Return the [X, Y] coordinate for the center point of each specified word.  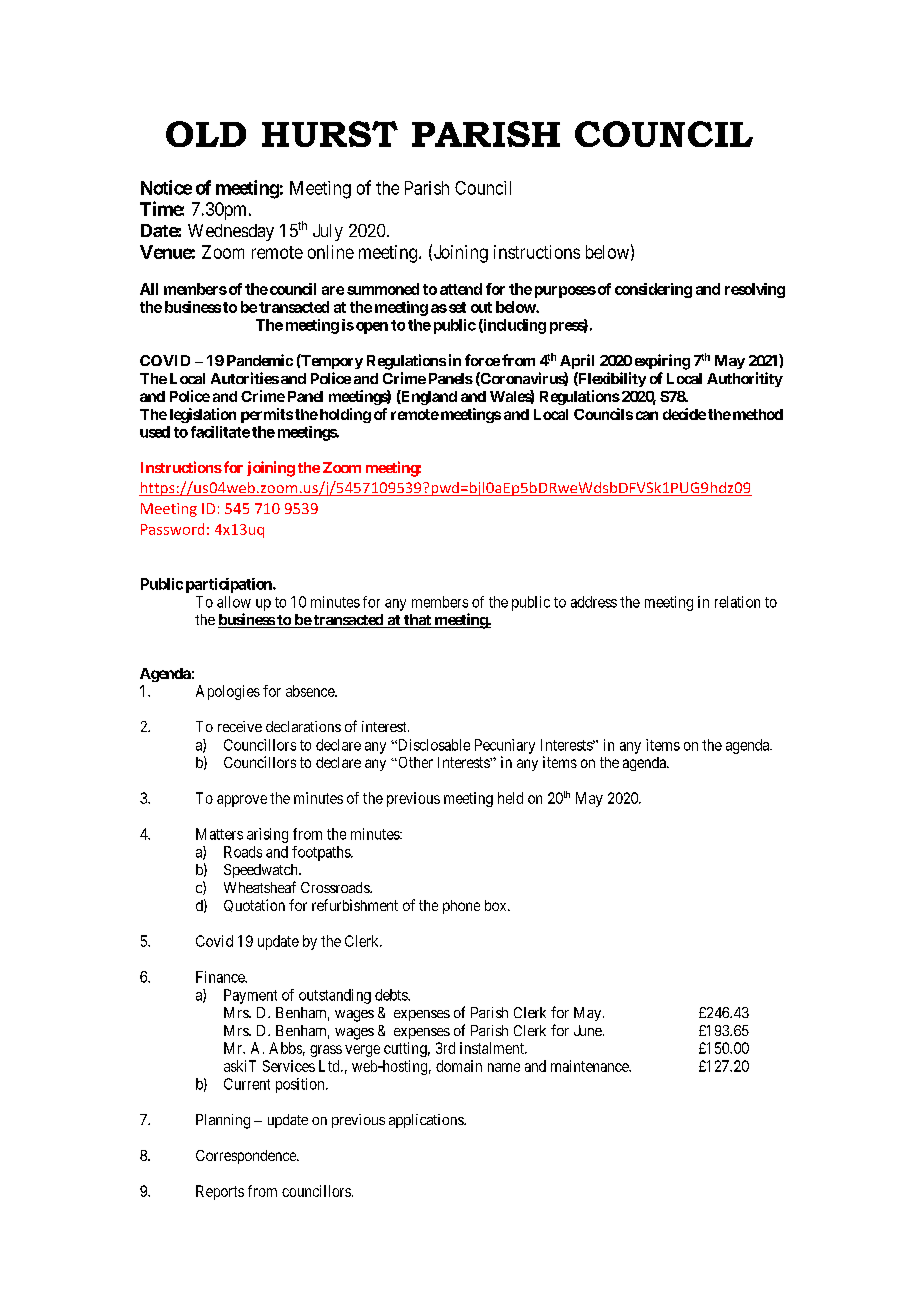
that [417, 621]
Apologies [228, 692]
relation [737, 602]
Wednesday [231, 232]
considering [653, 290]
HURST [330, 134]
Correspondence [247, 1157]
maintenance [590, 1066]
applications [427, 1121]
